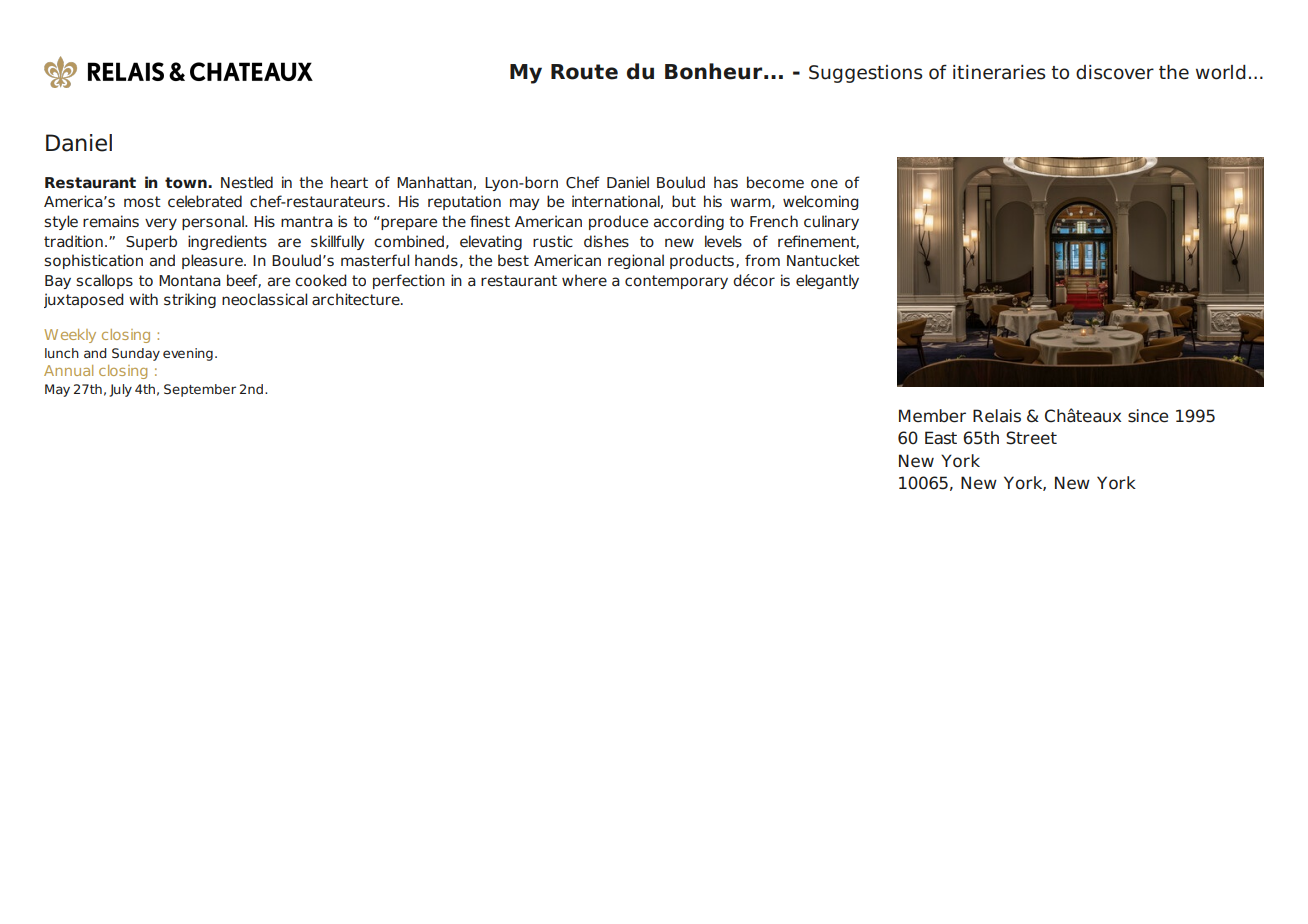 This image has height=924, width=1308. I want to click on Nantucket, so click(823, 260).
